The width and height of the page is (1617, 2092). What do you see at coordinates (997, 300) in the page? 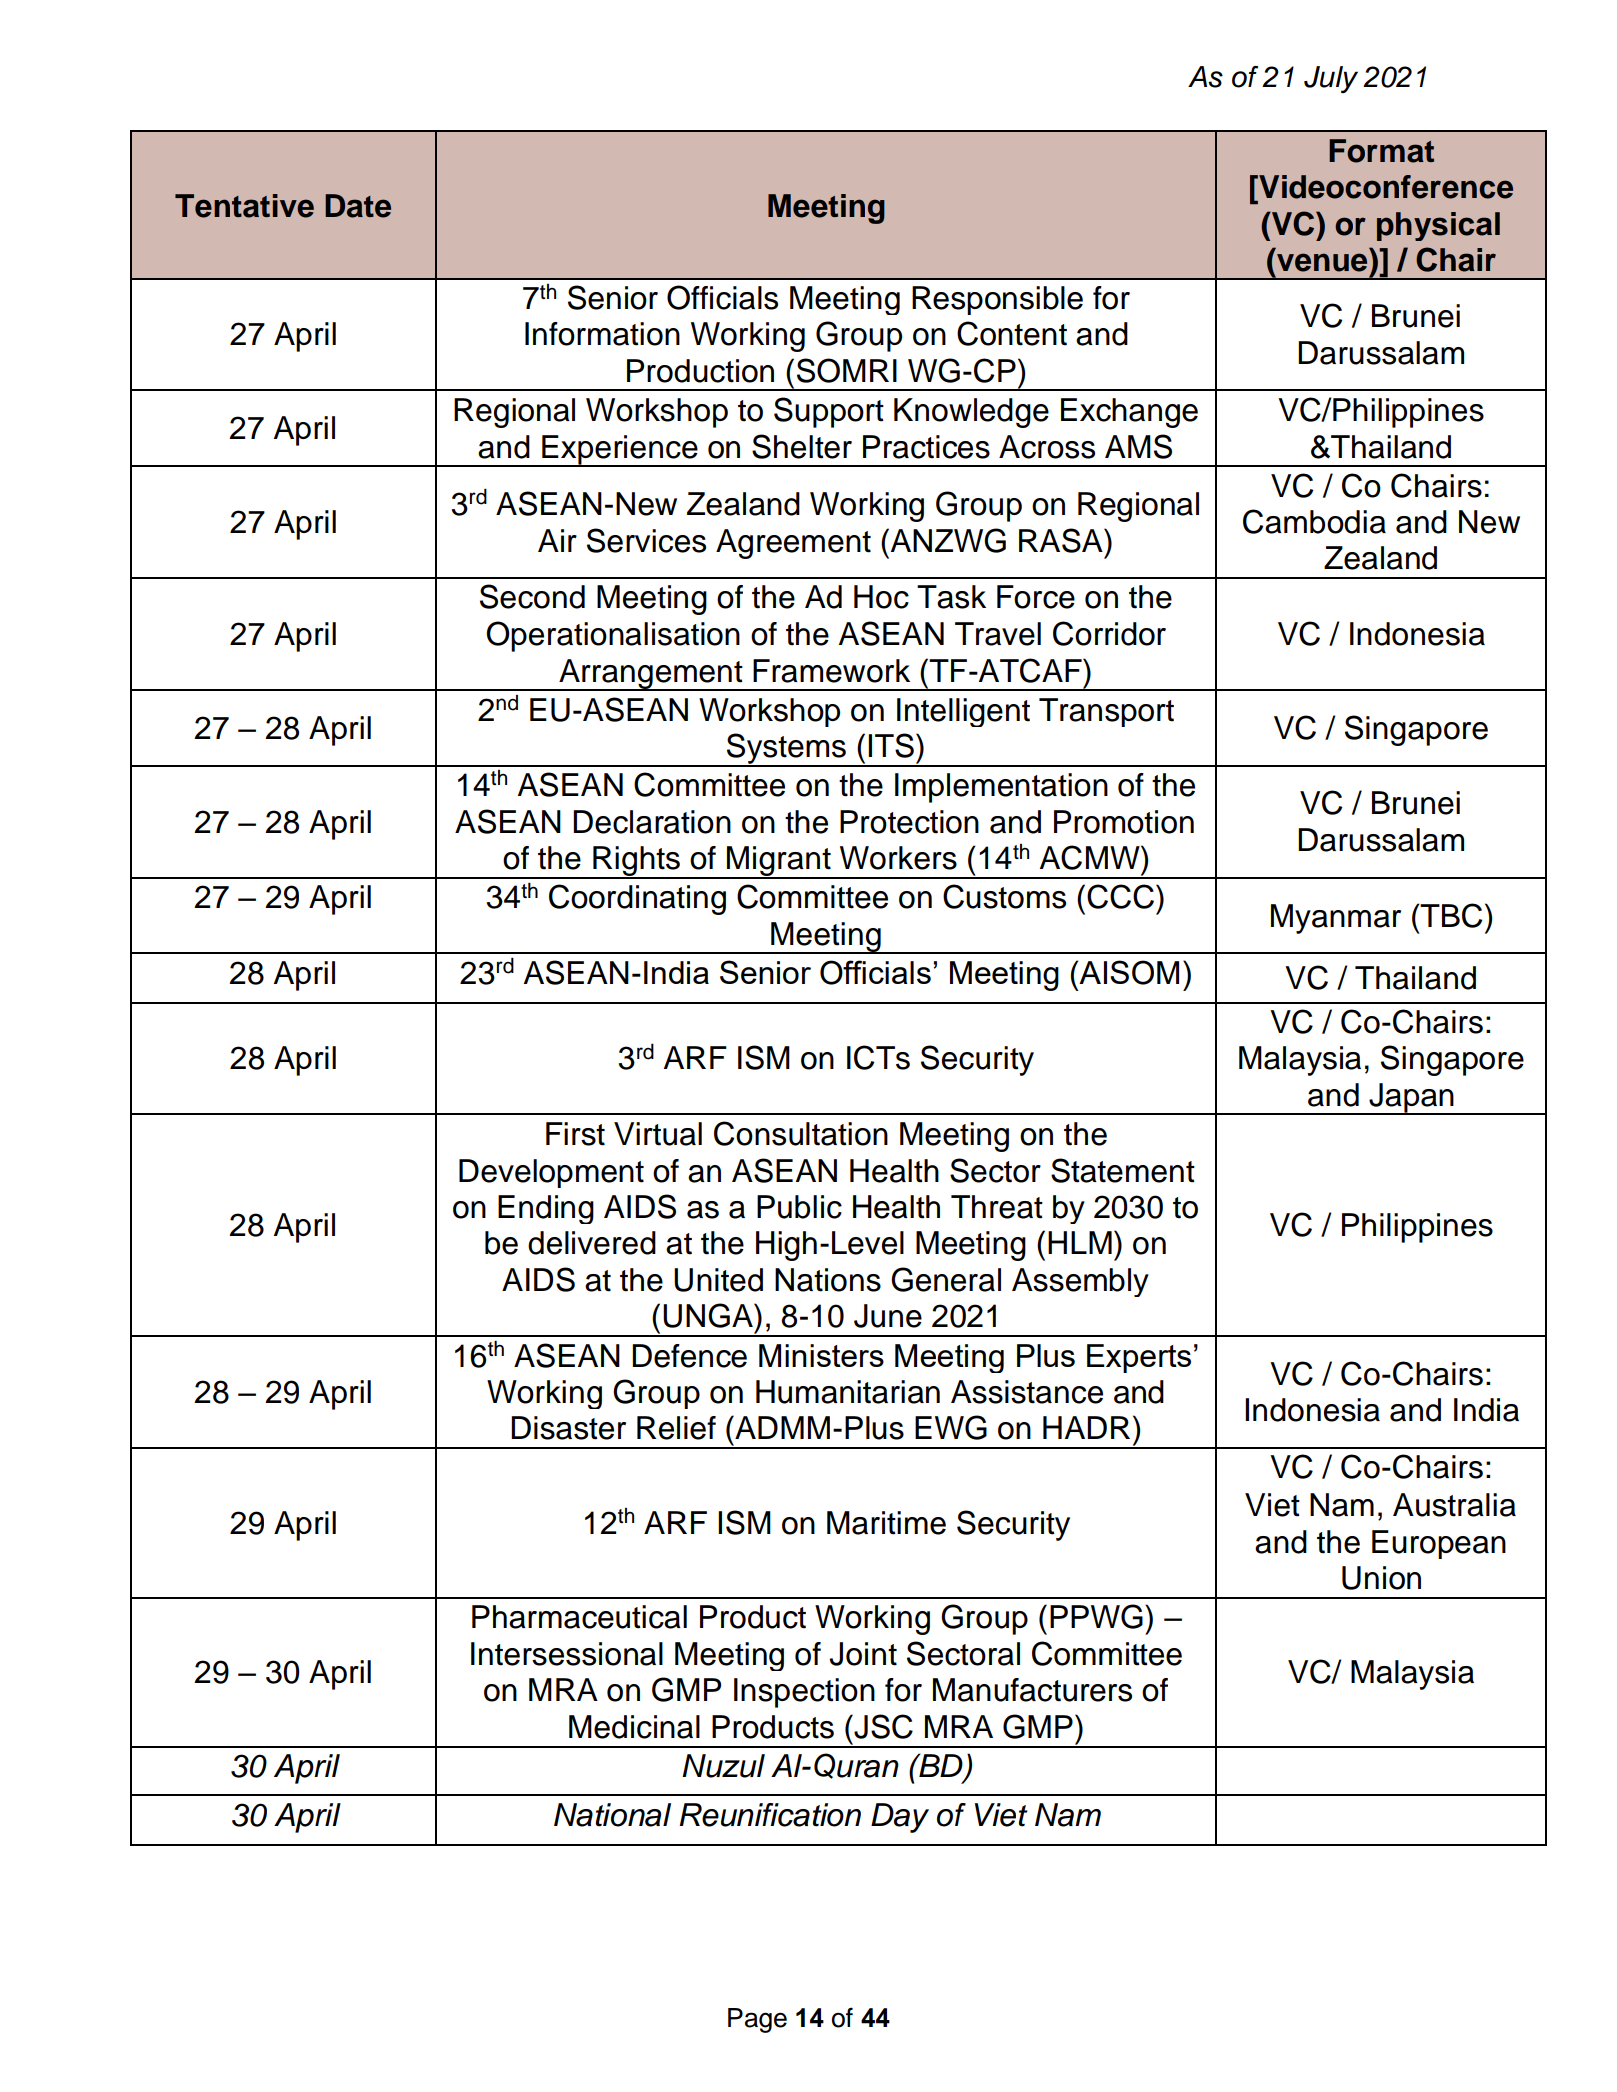
I see `Responsible` at bounding box center [997, 300].
